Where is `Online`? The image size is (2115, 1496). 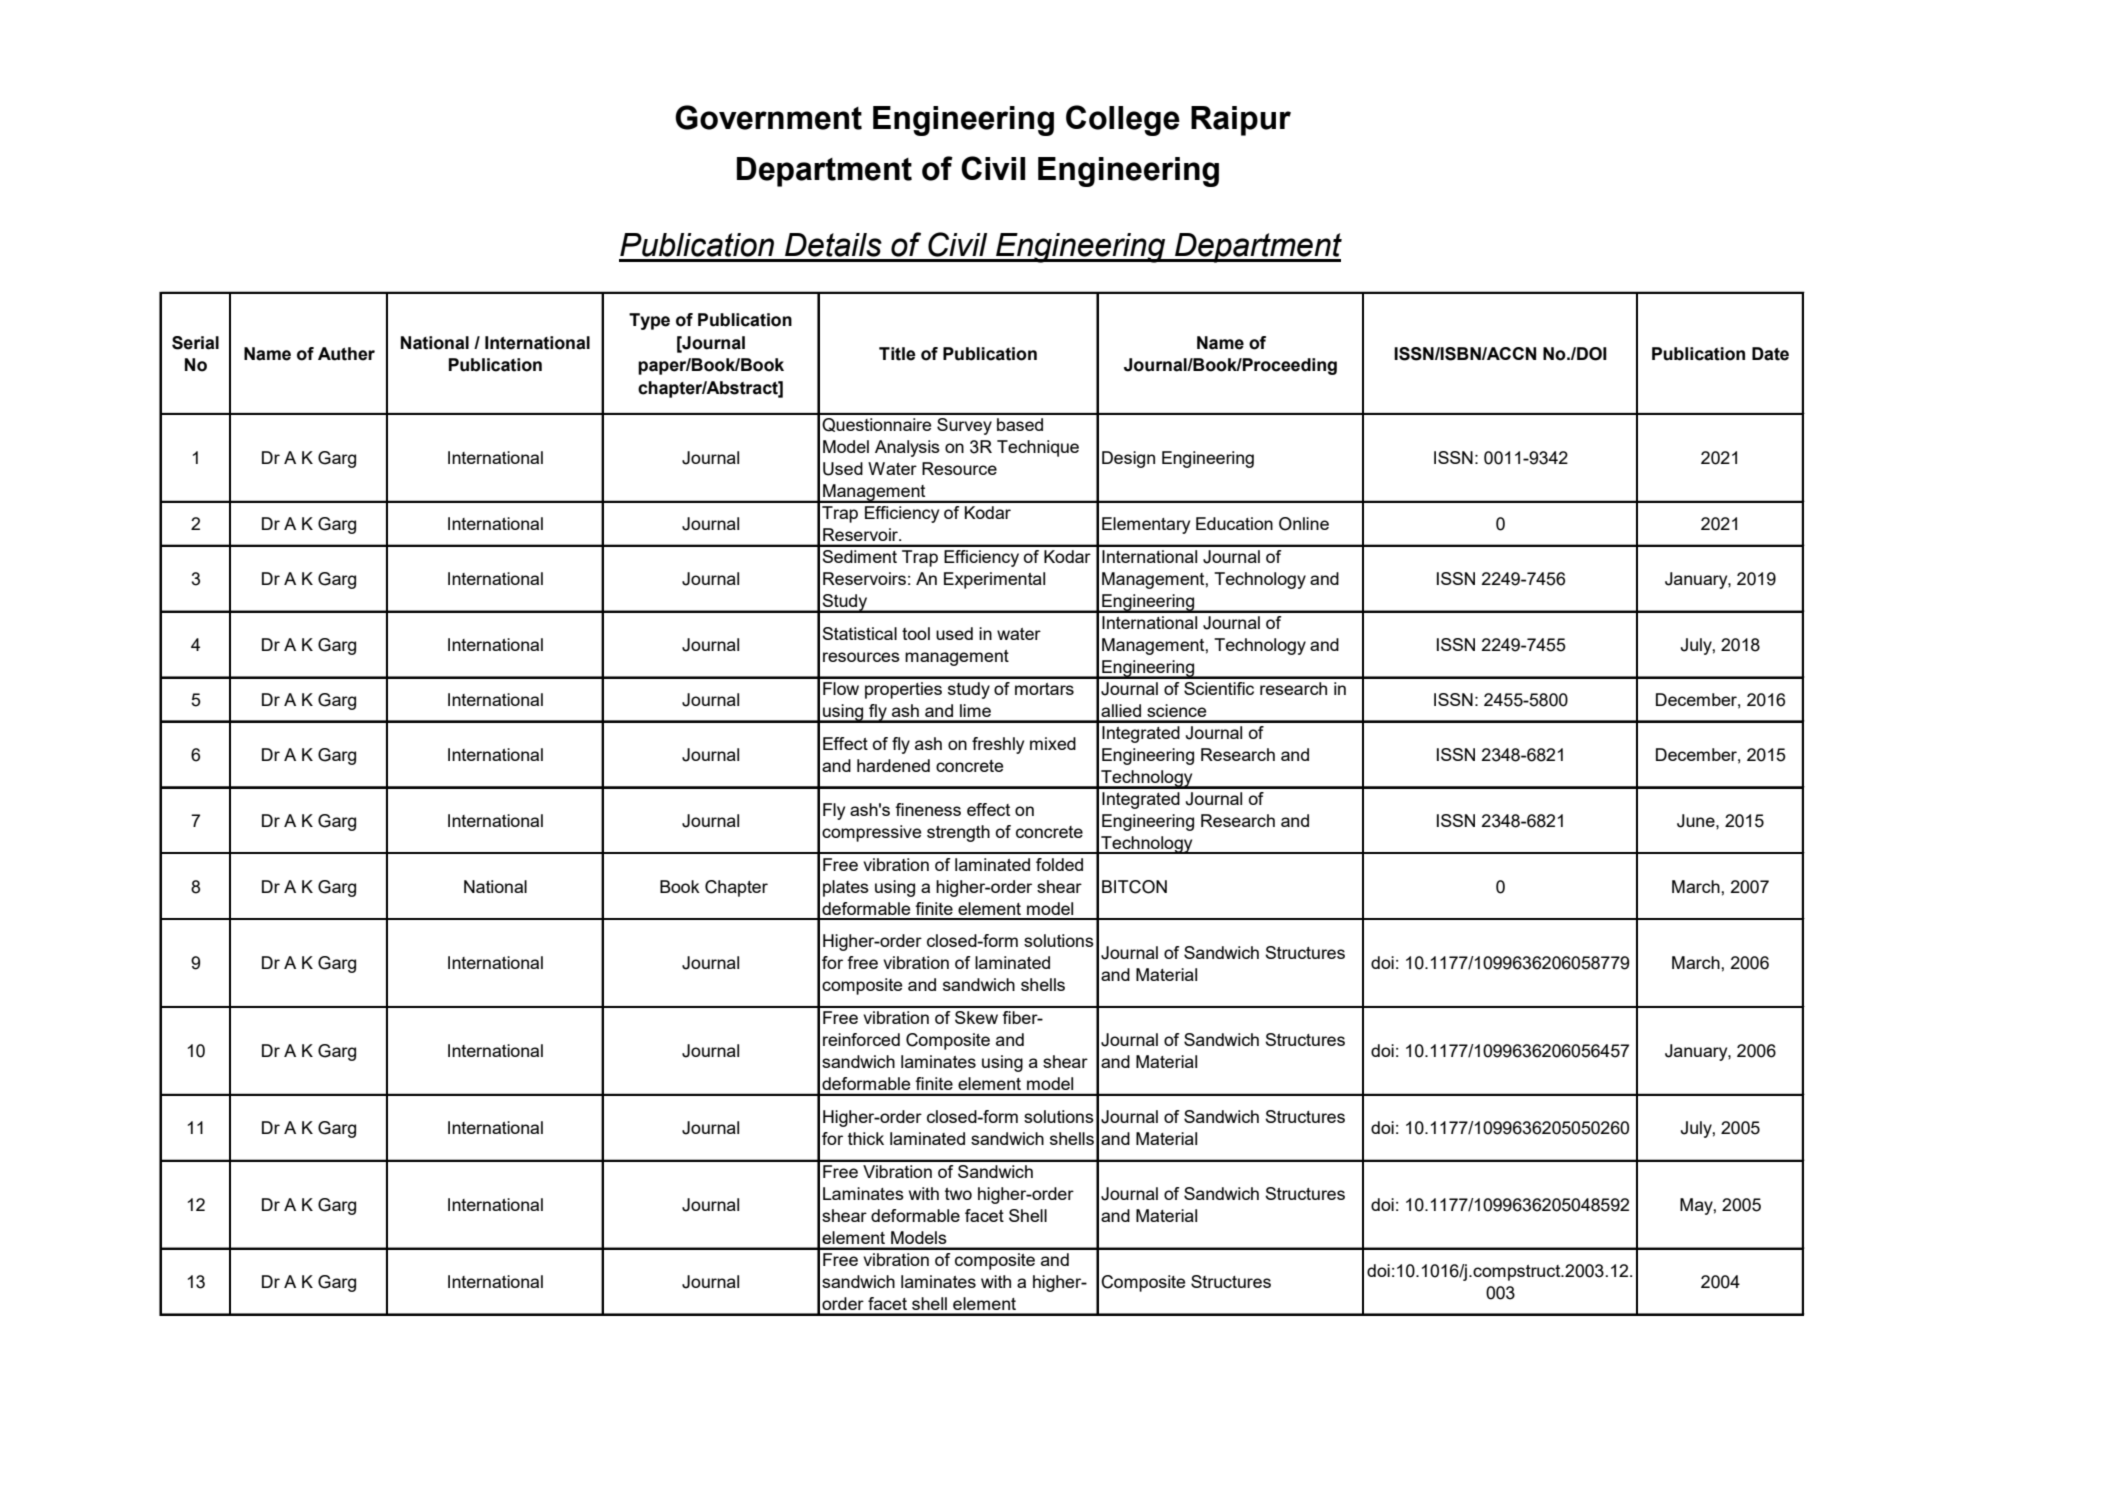
Online is located at coordinates (1304, 524).
